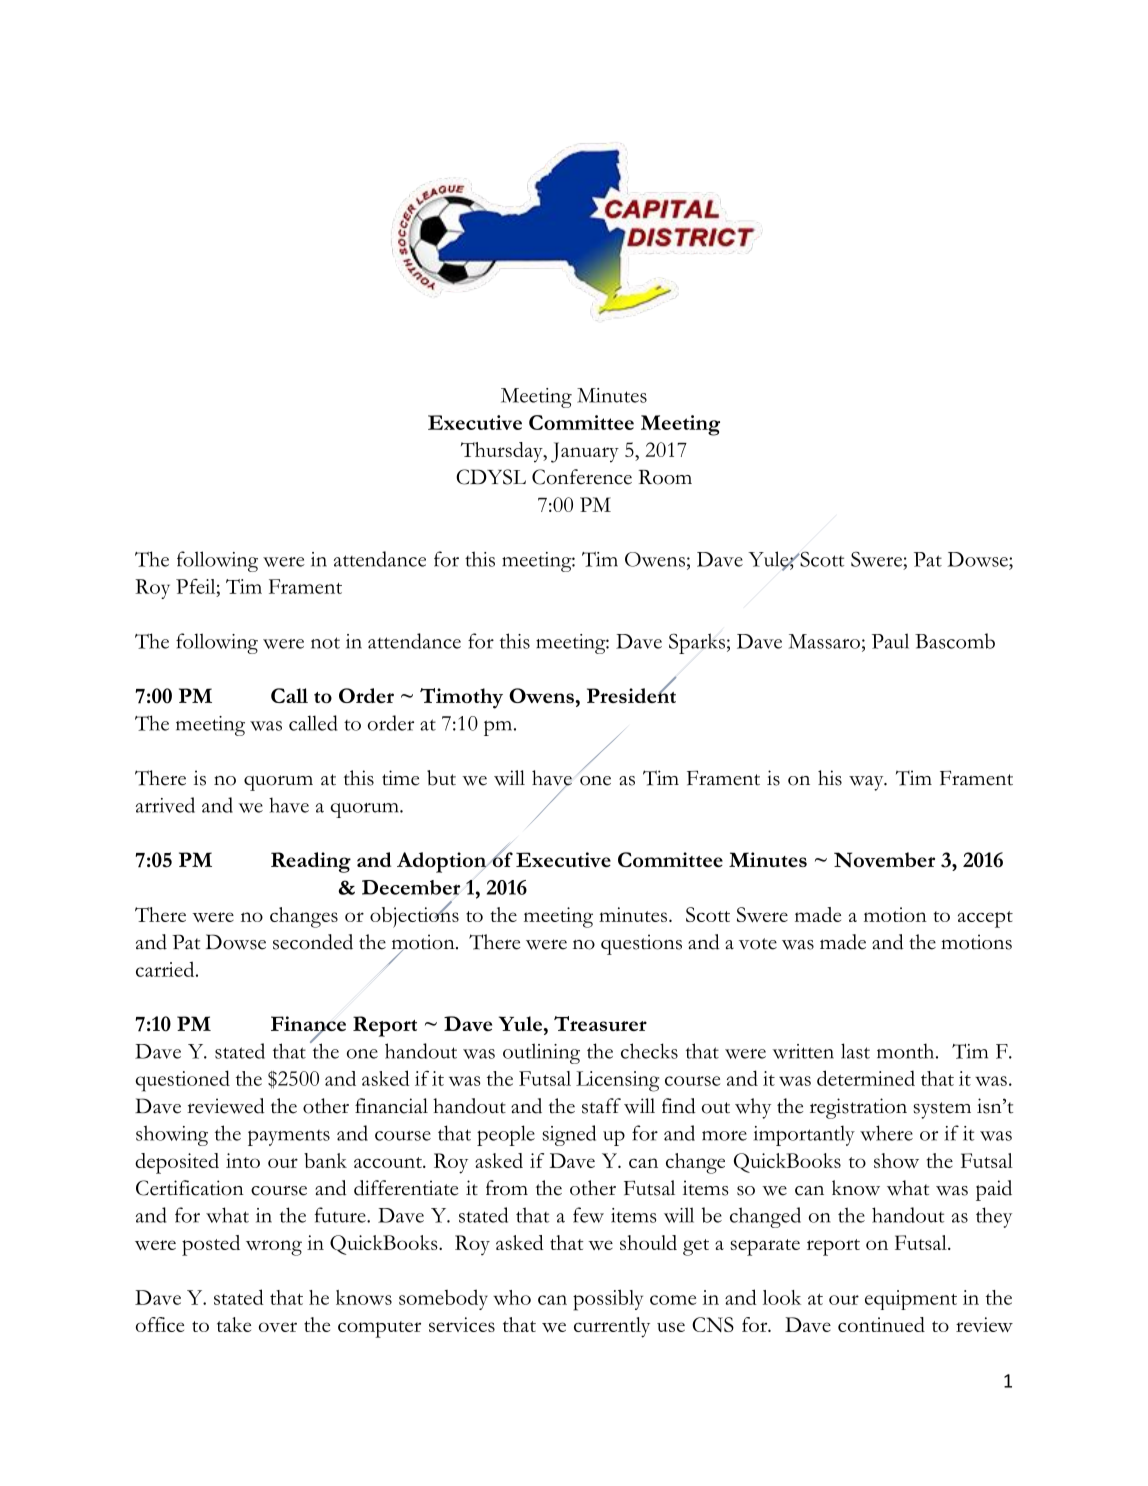  Describe the element at coordinates (308, 1025) in the document. I see `Finance` at that location.
